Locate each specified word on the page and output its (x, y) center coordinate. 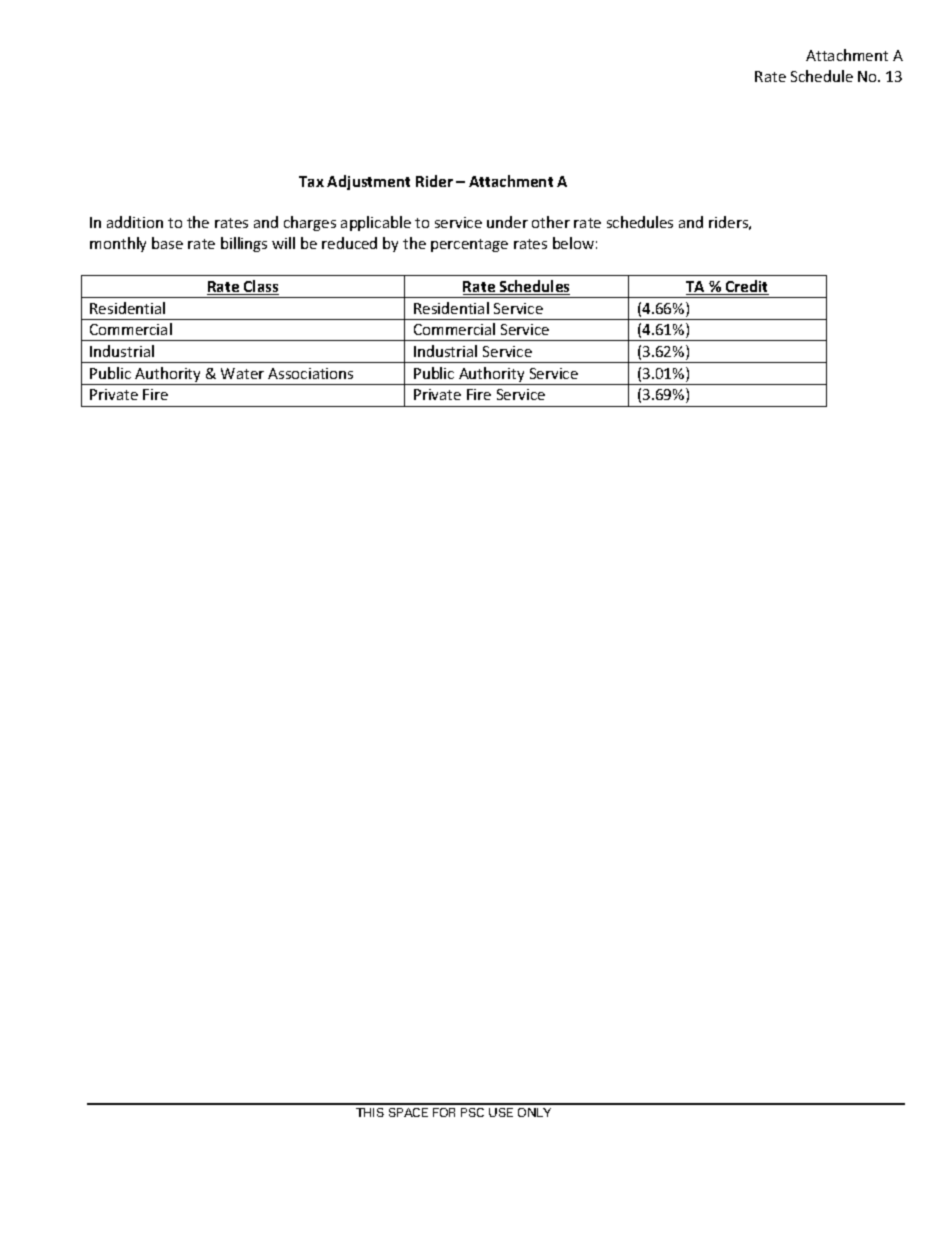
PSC (472, 1112)
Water (242, 373)
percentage (469, 245)
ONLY (534, 1112)
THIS (370, 1112)
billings (244, 244)
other (551, 222)
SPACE (408, 1112)
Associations (310, 373)
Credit (746, 287)
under (507, 222)
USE (501, 1112)
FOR (444, 1112)
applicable (376, 223)
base (167, 243)
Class (260, 287)
